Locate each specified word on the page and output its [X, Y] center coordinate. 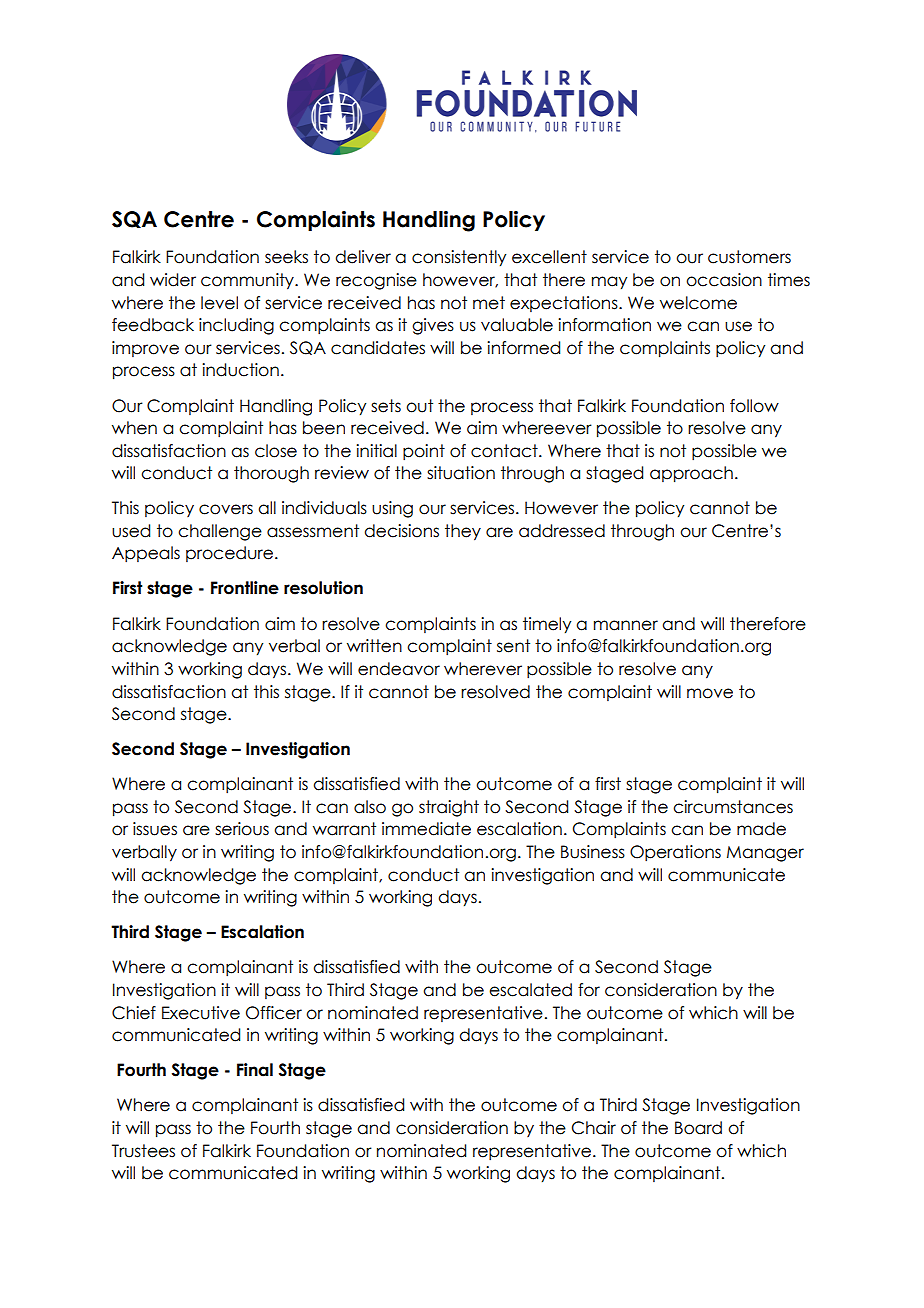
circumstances [733, 807]
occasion [724, 280]
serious [242, 829]
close [276, 451]
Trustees [143, 1151]
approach [691, 474]
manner [626, 625]
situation [461, 473]
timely [547, 625]
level [219, 303]
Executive [201, 1013]
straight [449, 808]
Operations [675, 853]
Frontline [245, 588]
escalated [530, 990]
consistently [459, 258]
